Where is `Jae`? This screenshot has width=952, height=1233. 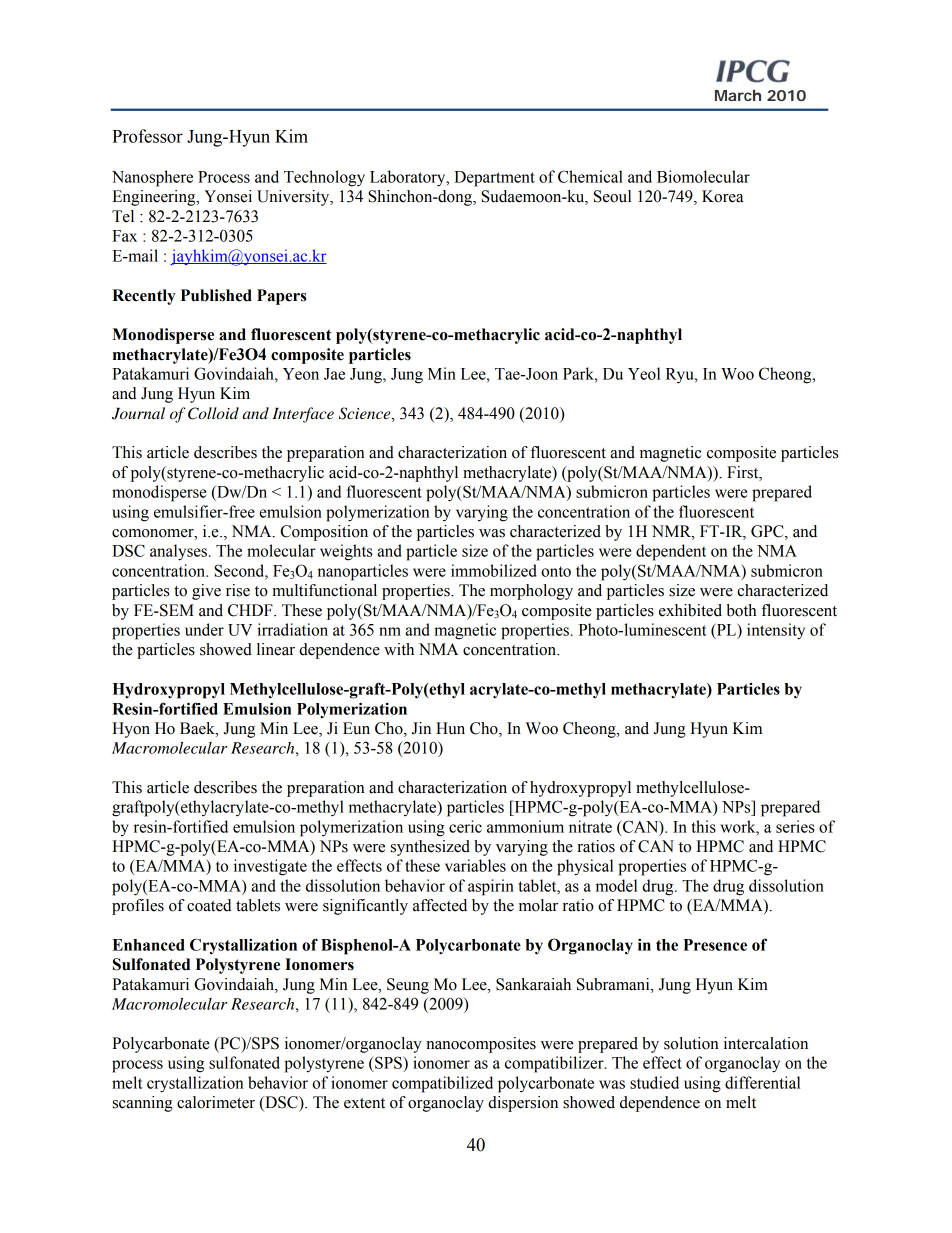
Jae is located at coordinates (334, 374).
